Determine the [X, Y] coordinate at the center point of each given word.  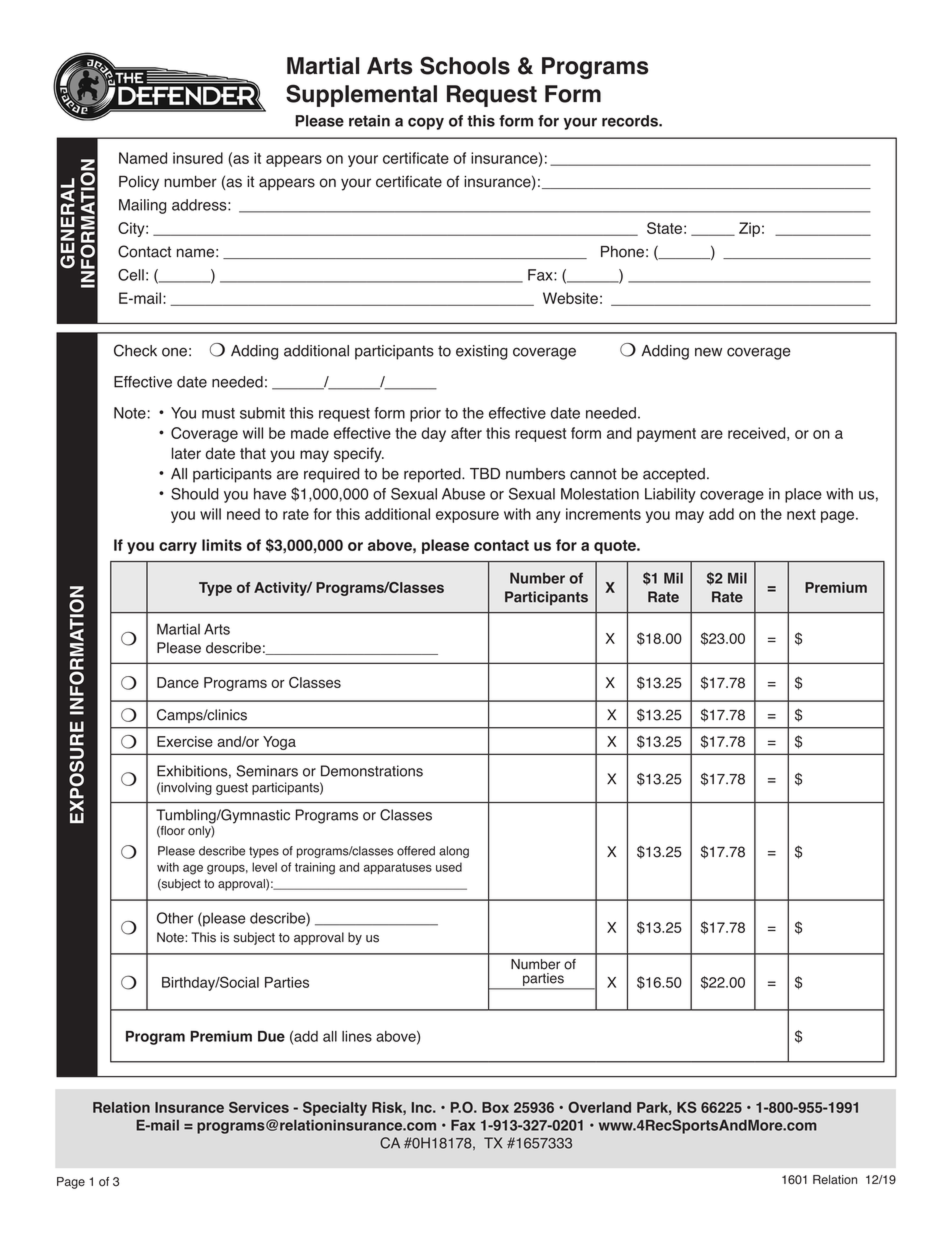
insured [198, 158]
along [454, 852]
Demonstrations [372, 771]
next [801, 514]
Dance [178, 682]
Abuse [463, 494]
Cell [131, 275]
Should [195, 494]
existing [482, 352]
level [264, 867]
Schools [465, 65]
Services [259, 1107]
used [449, 867]
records [631, 121]
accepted [674, 475]
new [708, 352]
